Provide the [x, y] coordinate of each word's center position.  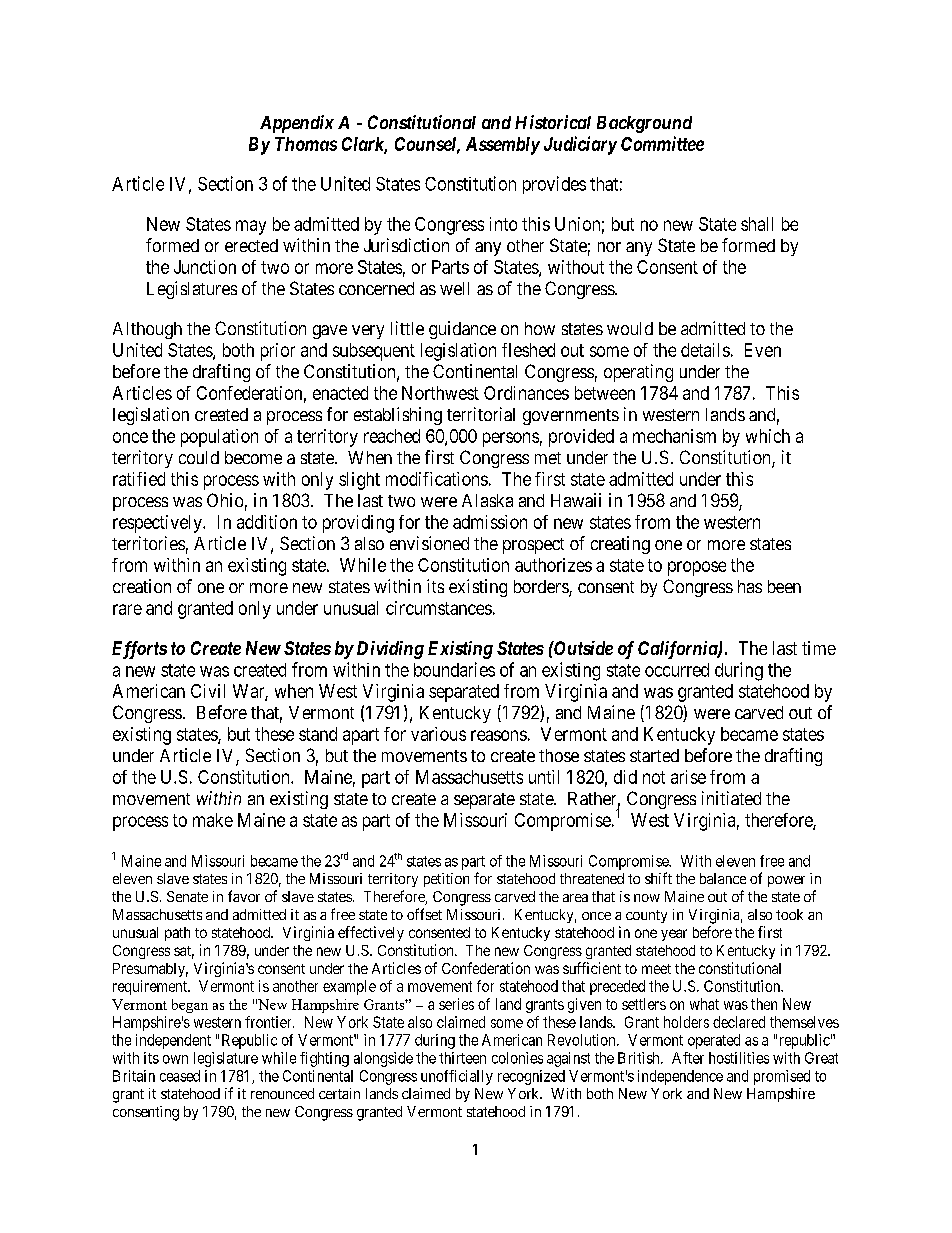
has [750, 586]
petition [446, 880]
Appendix [297, 124]
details [705, 350]
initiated [731, 798]
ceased [180, 1076]
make [213, 820]
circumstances [439, 608]
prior [278, 352]
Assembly [503, 146]
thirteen [462, 1058]
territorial [481, 414]
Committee [662, 143]
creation [142, 586]
